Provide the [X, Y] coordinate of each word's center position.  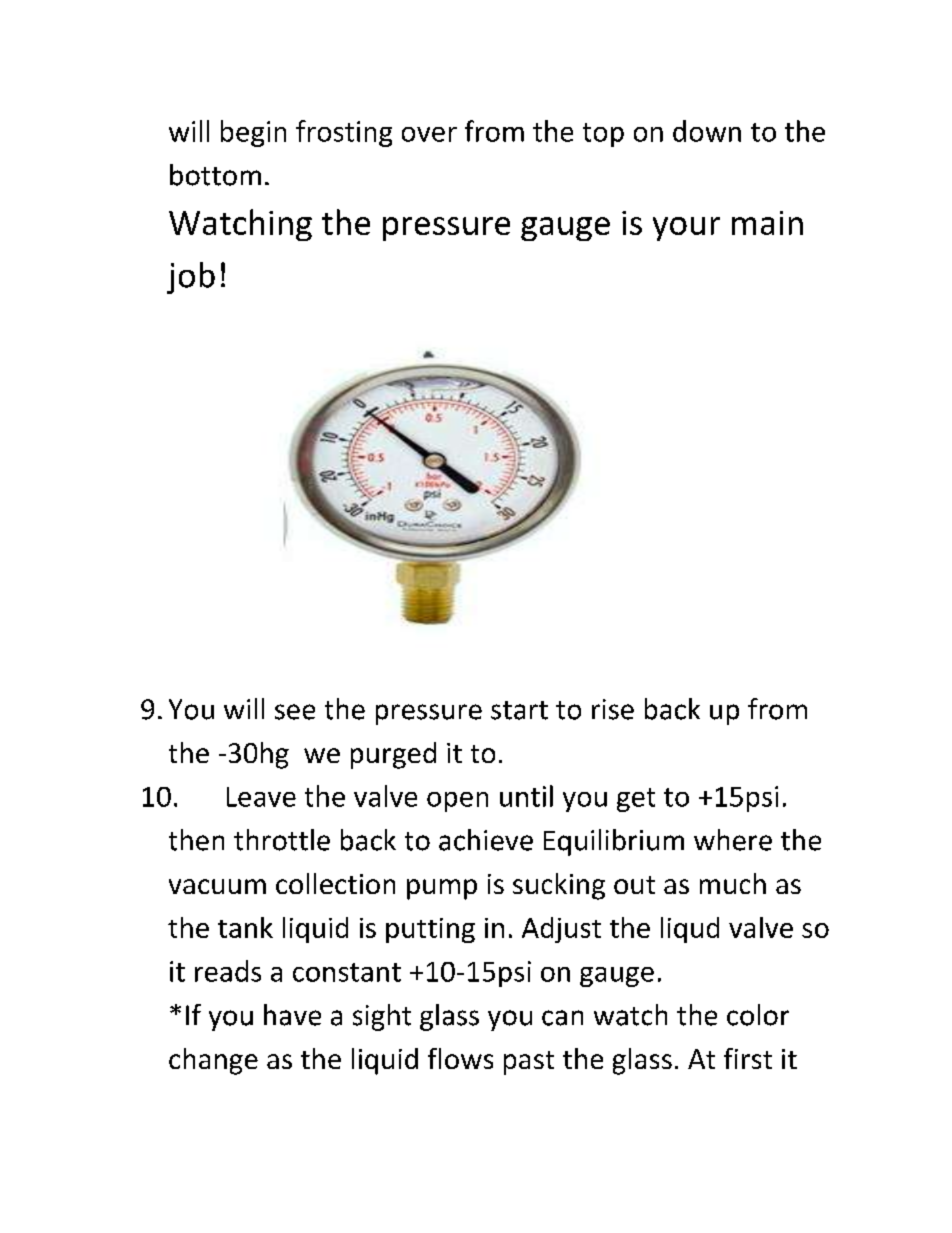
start [519, 710]
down [707, 131]
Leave [261, 797]
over [429, 134]
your [686, 229]
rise [613, 709]
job [191, 278]
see [295, 712]
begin [253, 133]
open [457, 802]
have [292, 1015]
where [733, 840]
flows [460, 1058]
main [767, 223]
